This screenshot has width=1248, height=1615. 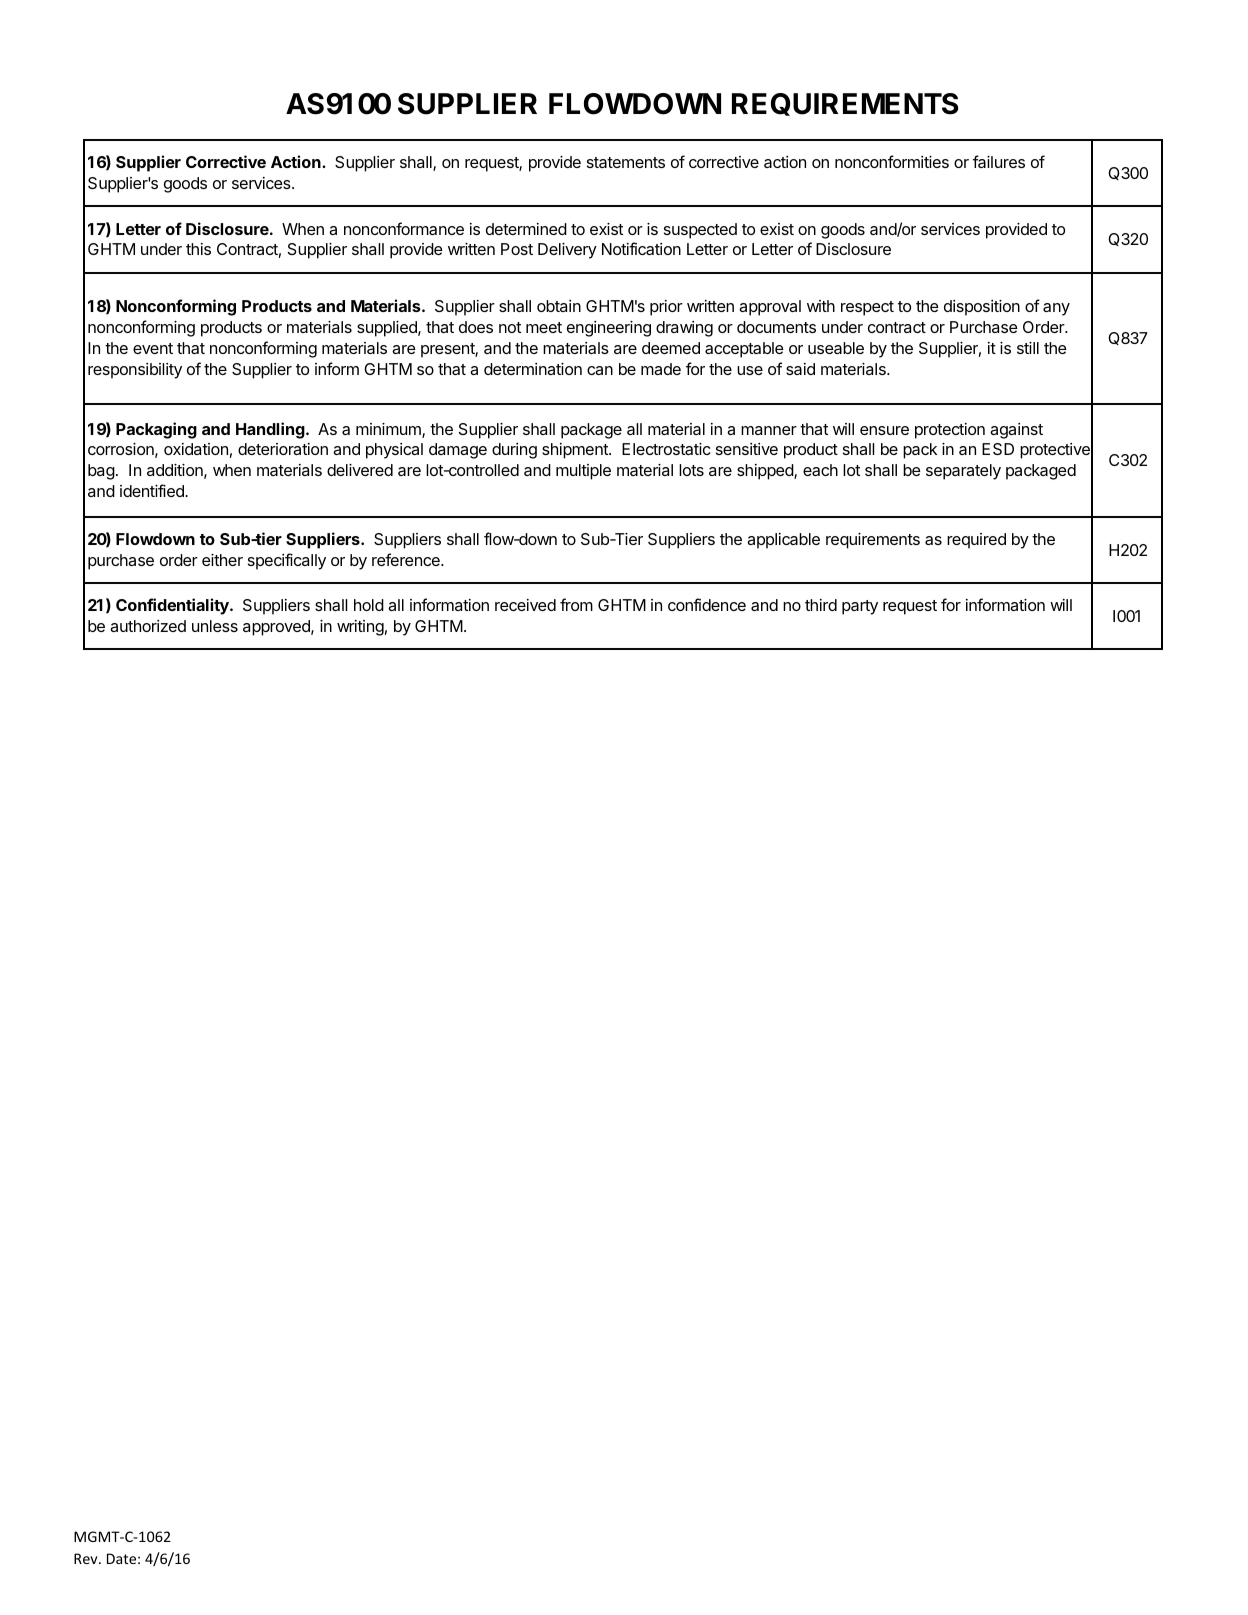 I want to click on multiple, so click(x=583, y=472).
